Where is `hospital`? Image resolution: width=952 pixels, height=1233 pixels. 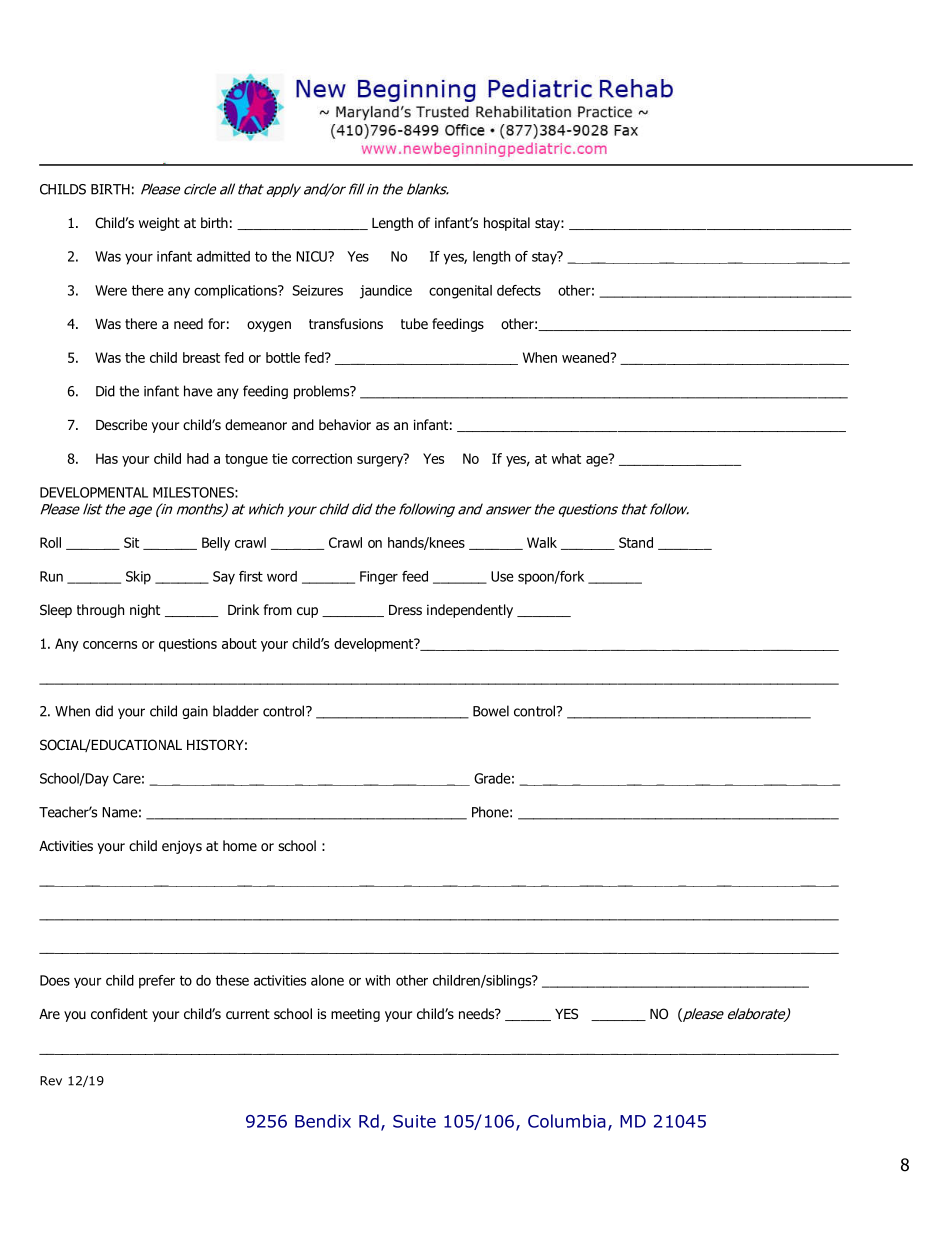 hospital is located at coordinates (507, 224).
